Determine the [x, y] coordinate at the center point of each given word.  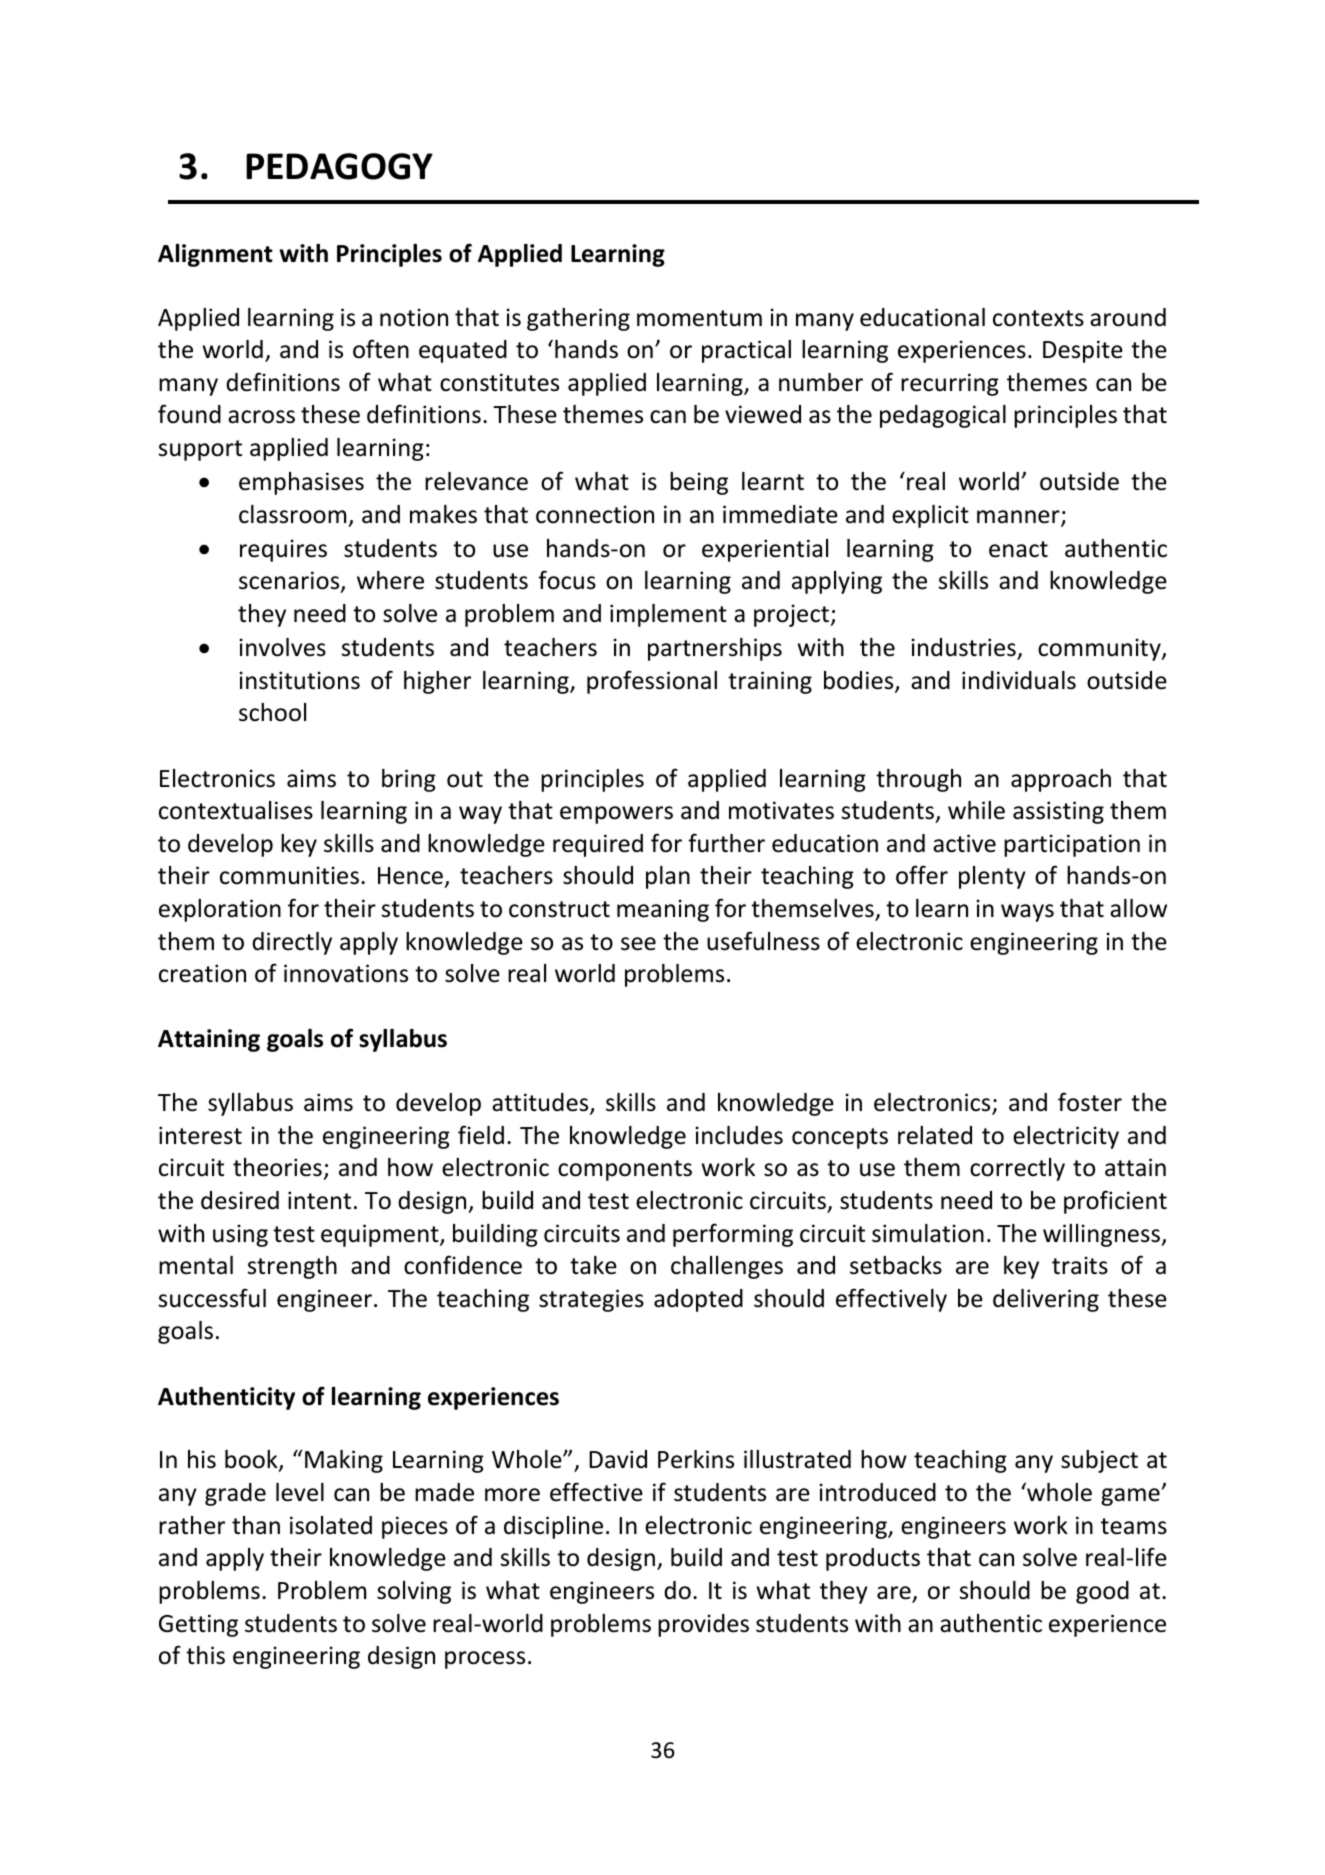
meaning [663, 910]
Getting [198, 1625]
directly [292, 943]
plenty [992, 877]
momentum [699, 318]
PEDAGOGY [339, 166]
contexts [1038, 318]
